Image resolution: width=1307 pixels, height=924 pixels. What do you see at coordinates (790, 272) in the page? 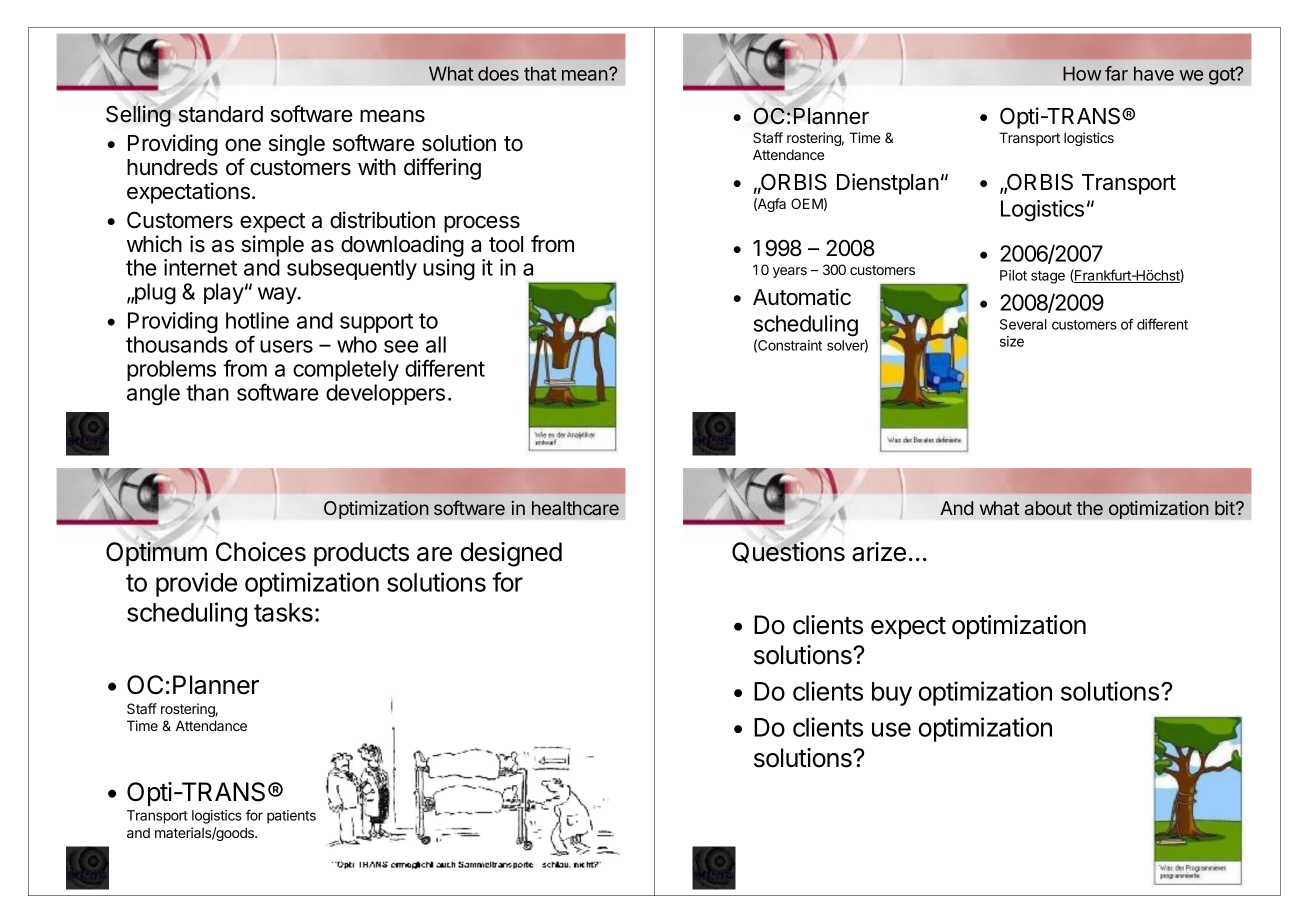
I see `years` at bounding box center [790, 272].
